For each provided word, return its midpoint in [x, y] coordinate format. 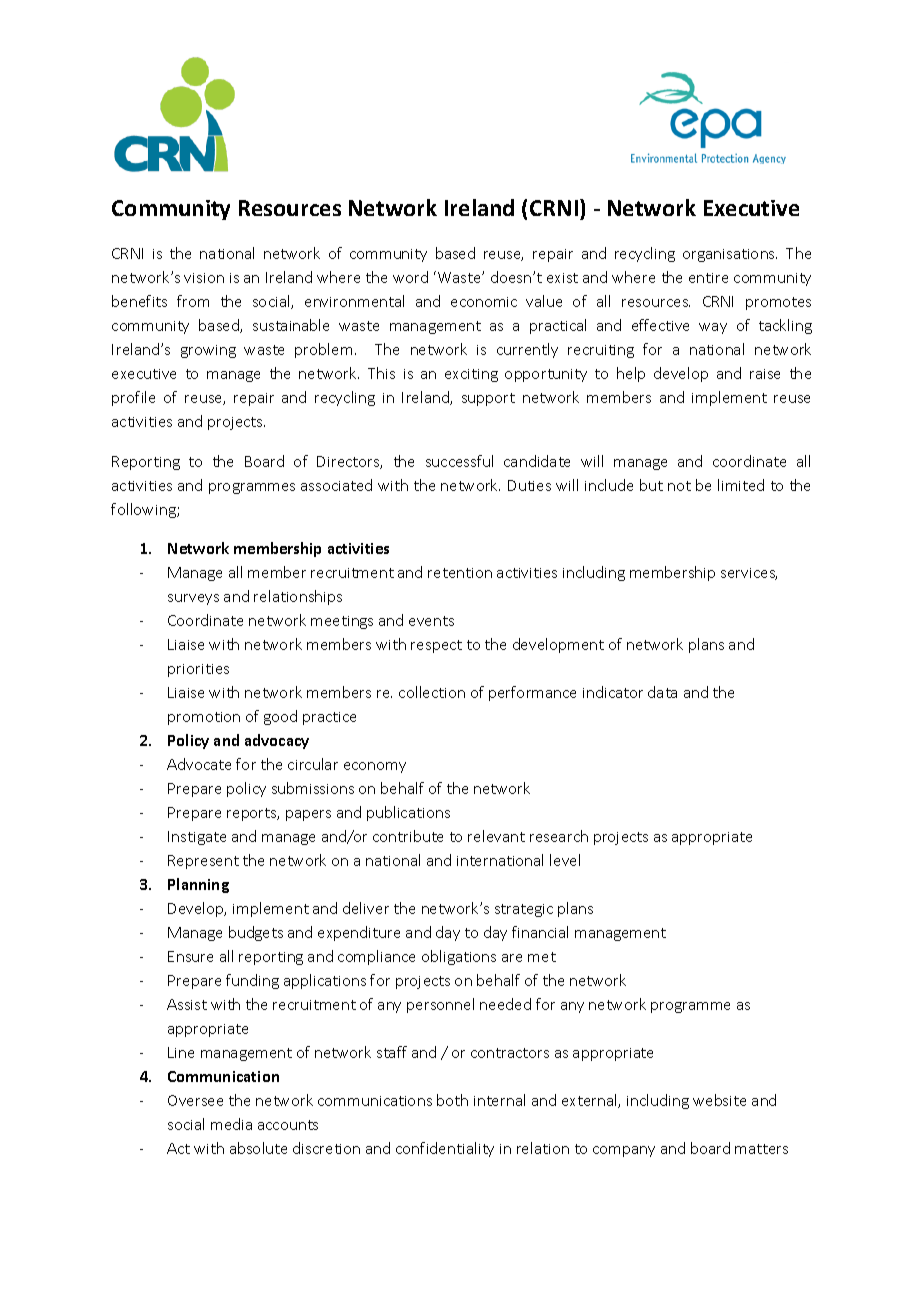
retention [460, 573]
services [749, 574]
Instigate [197, 838]
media [231, 1124]
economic [484, 302]
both [452, 1100]
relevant [496, 836]
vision [204, 278]
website [719, 1100]
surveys [193, 599]
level [565, 860]
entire [708, 278]
